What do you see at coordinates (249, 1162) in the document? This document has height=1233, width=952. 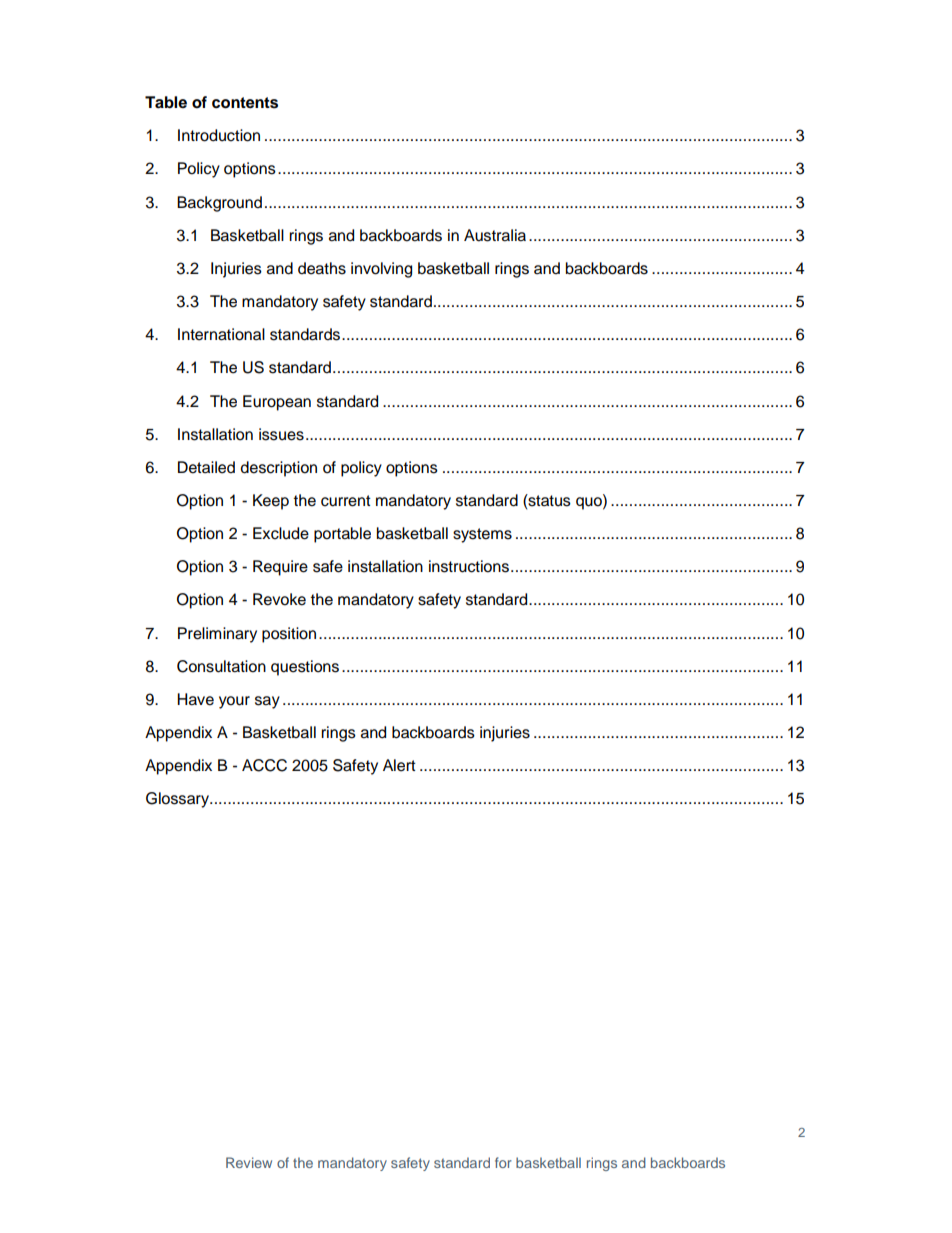 I see `Review` at bounding box center [249, 1162].
